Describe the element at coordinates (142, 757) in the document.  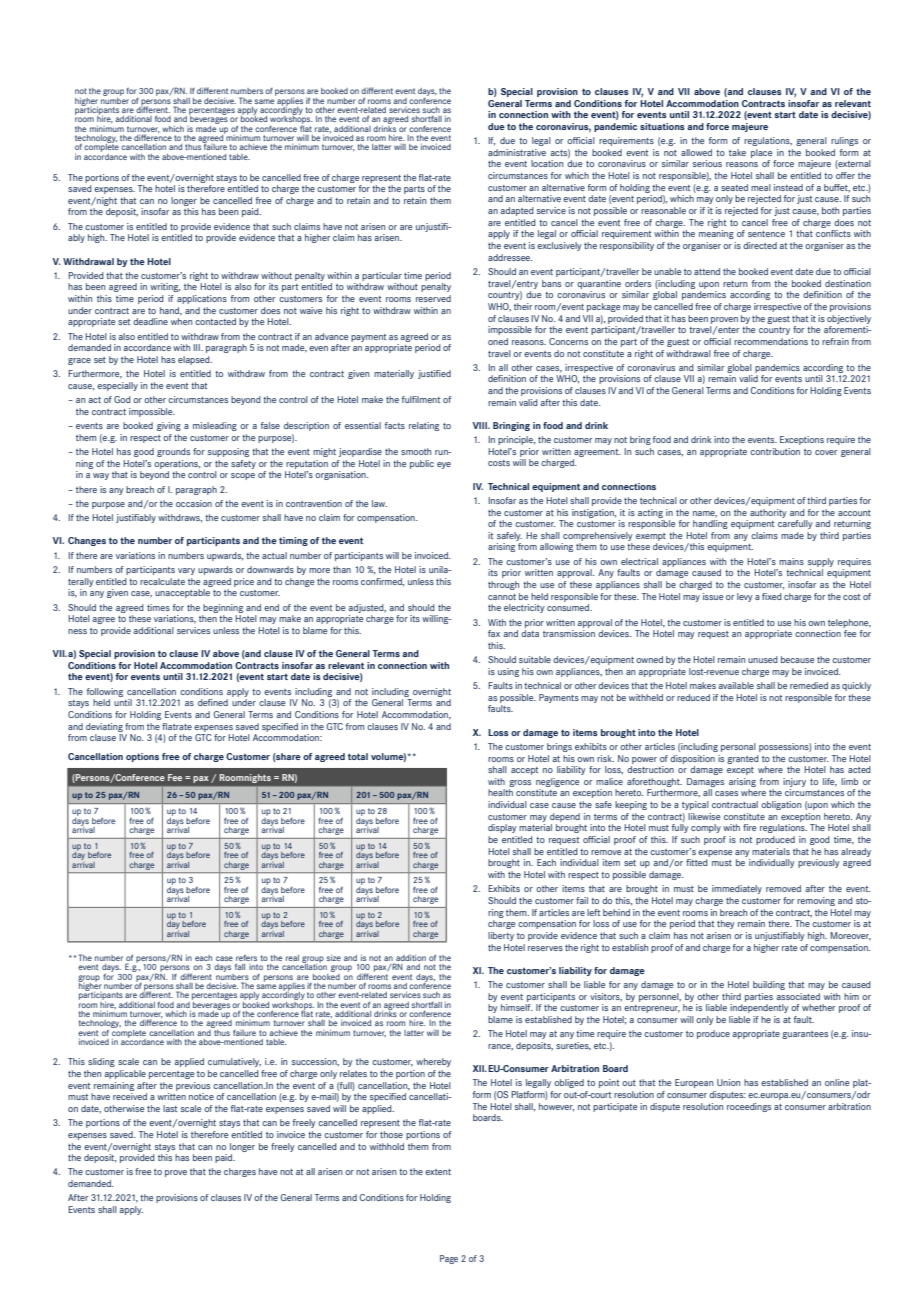
I see `options` at that location.
